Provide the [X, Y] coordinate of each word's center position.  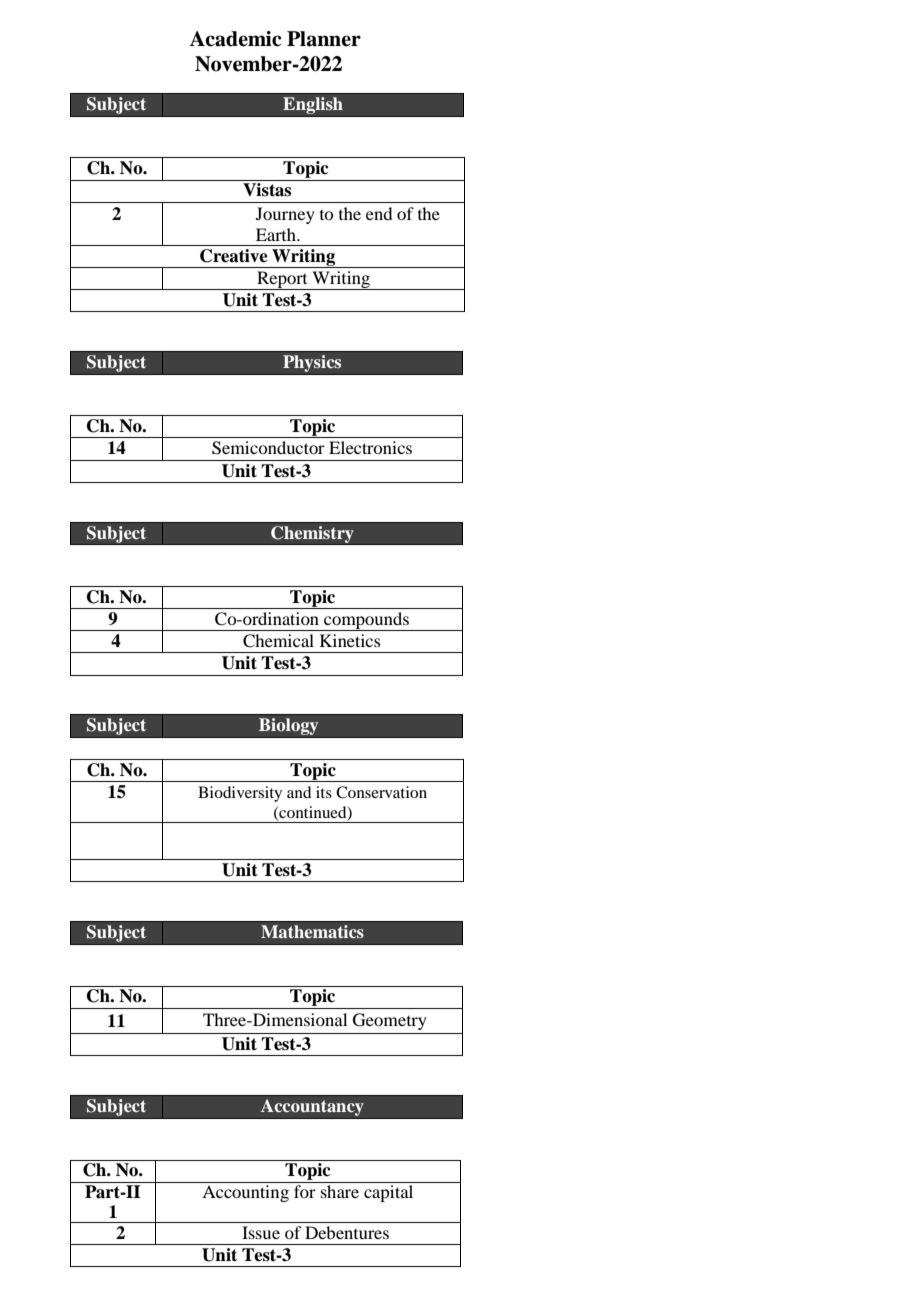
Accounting [245, 1193]
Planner [324, 39]
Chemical [278, 641]
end [379, 213]
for [305, 1191]
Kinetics [350, 640]
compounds [366, 621]
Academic [235, 39]
